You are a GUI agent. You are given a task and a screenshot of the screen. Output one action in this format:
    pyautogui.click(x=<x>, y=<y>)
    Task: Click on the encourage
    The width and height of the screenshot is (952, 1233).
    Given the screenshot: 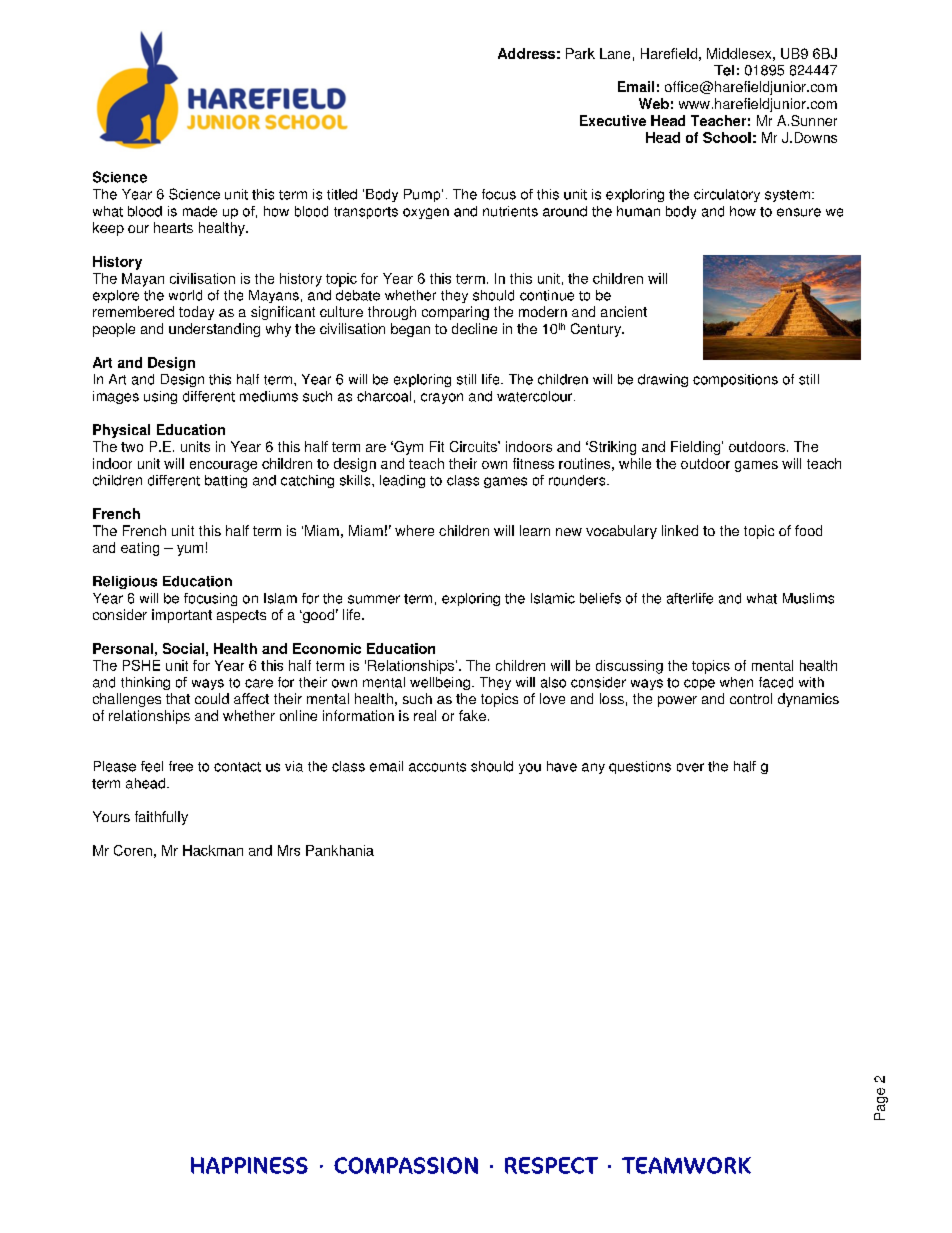 What is the action you would take?
    pyautogui.click(x=223, y=466)
